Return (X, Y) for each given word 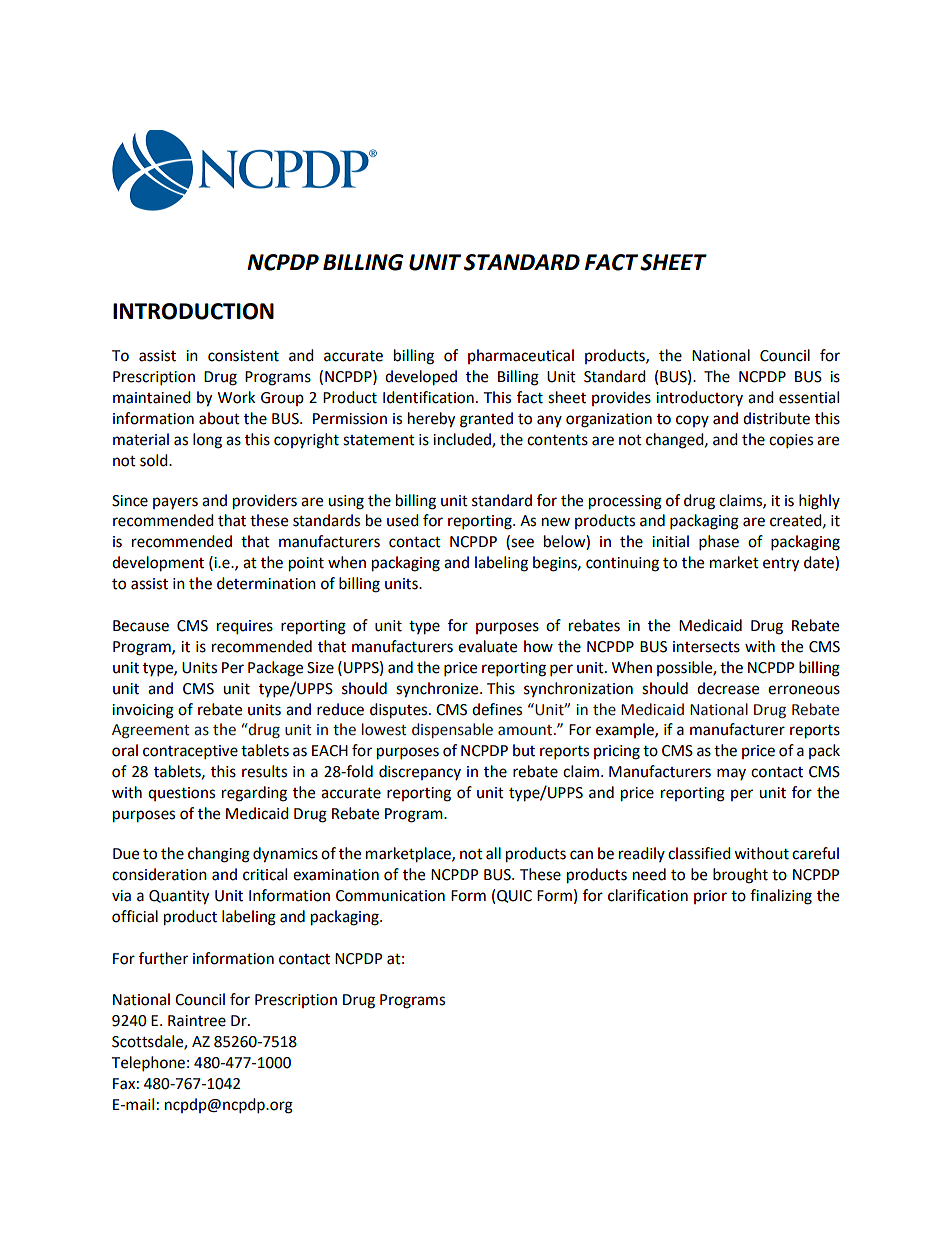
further (163, 958)
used (403, 520)
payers (175, 503)
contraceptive (190, 752)
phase (719, 543)
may (731, 774)
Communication (390, 896)
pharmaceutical (521, 356)
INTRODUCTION (193, 311)
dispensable (452, 730)
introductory (699, 398)
